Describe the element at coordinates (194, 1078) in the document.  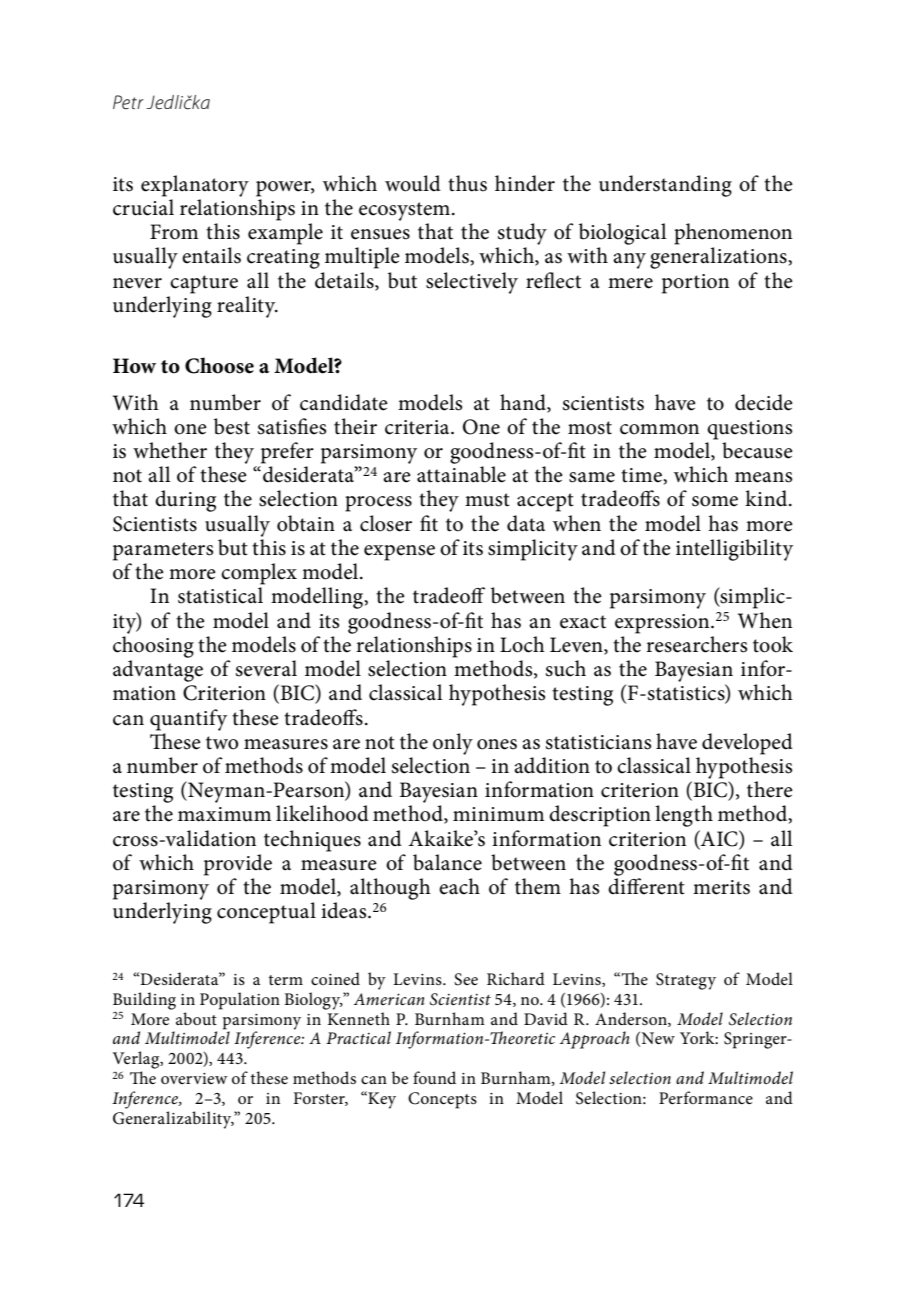
I see `overview` at that location.
